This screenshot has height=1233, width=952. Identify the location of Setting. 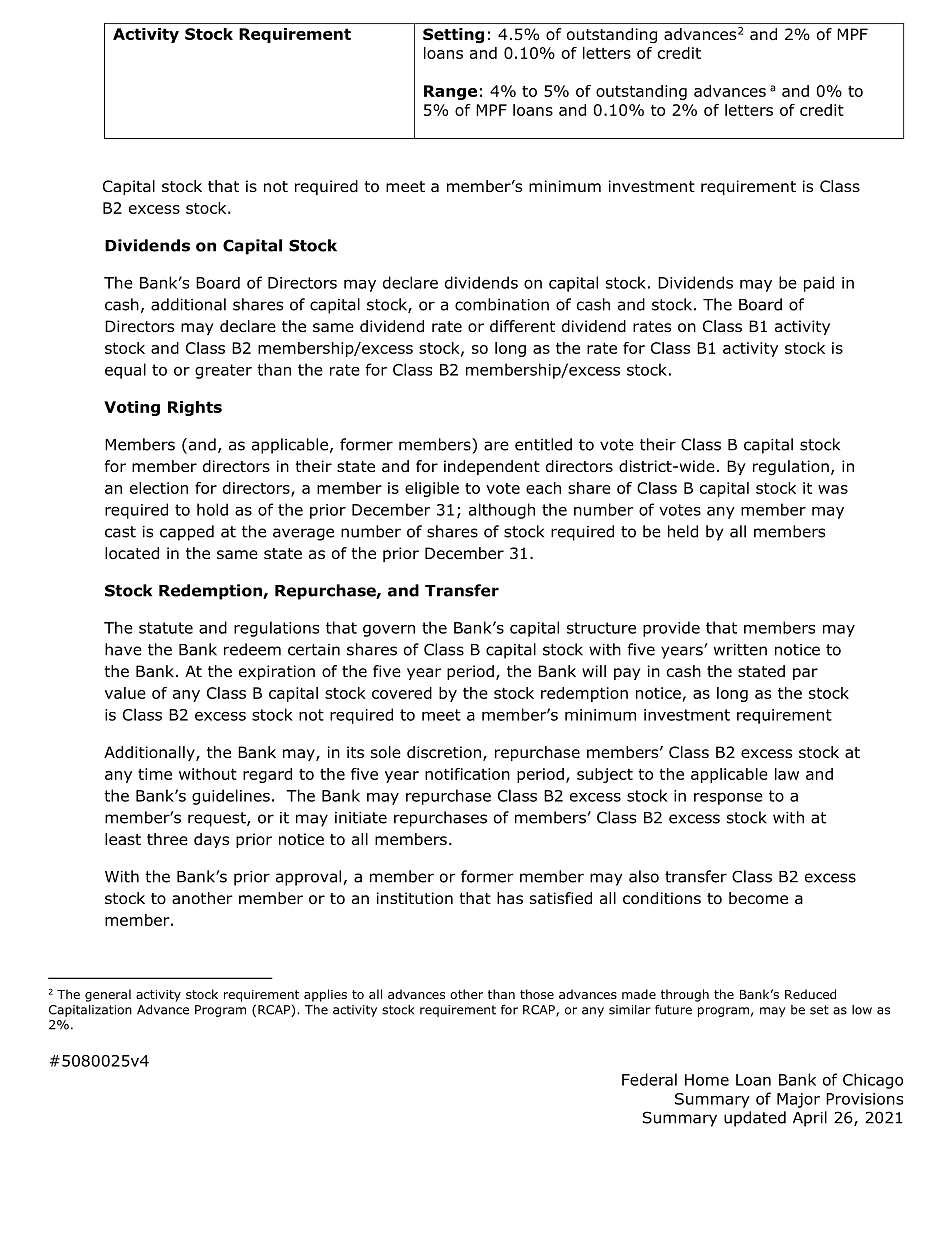
(453, 36).
